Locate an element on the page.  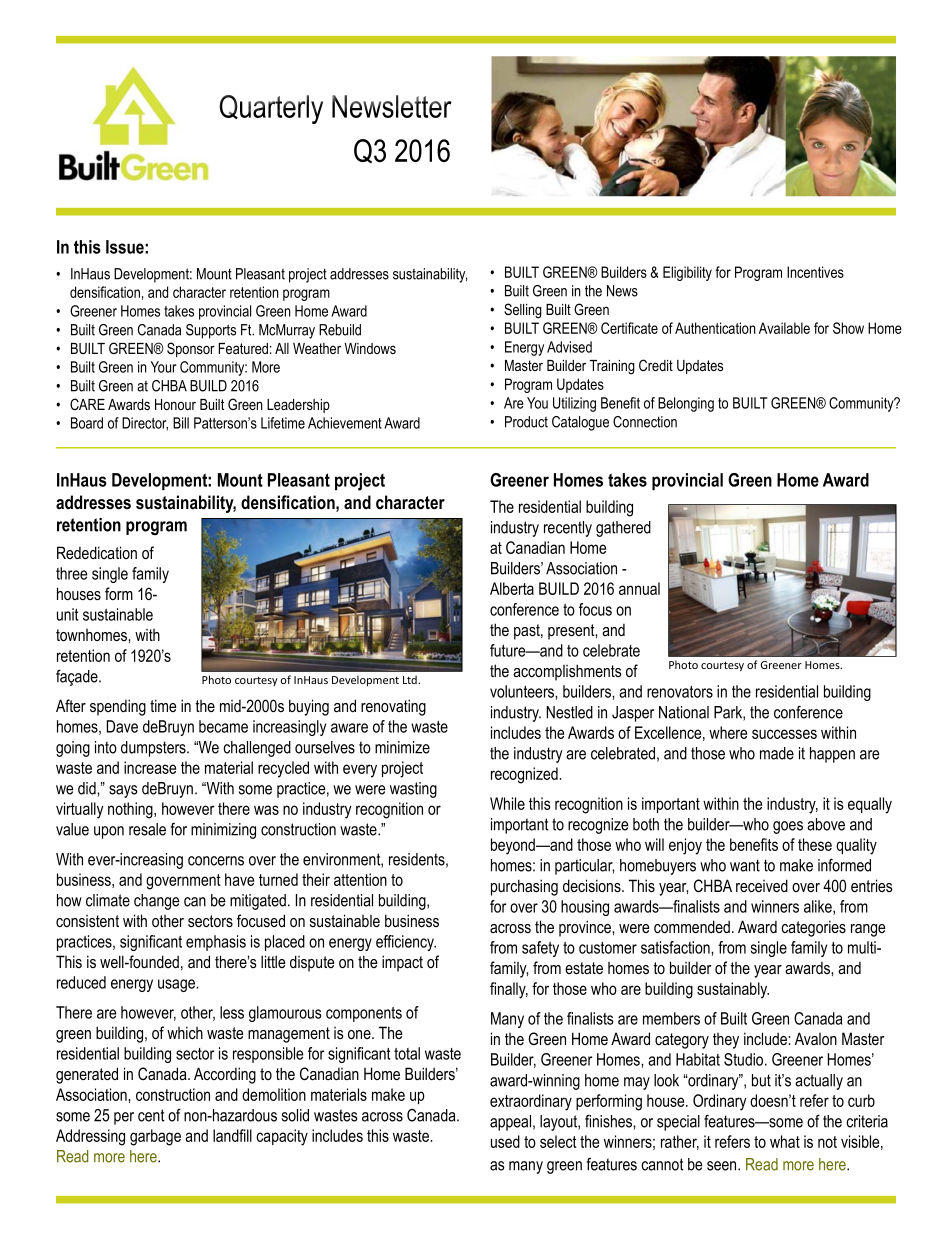
successes is located at coordinates (784, 734).
